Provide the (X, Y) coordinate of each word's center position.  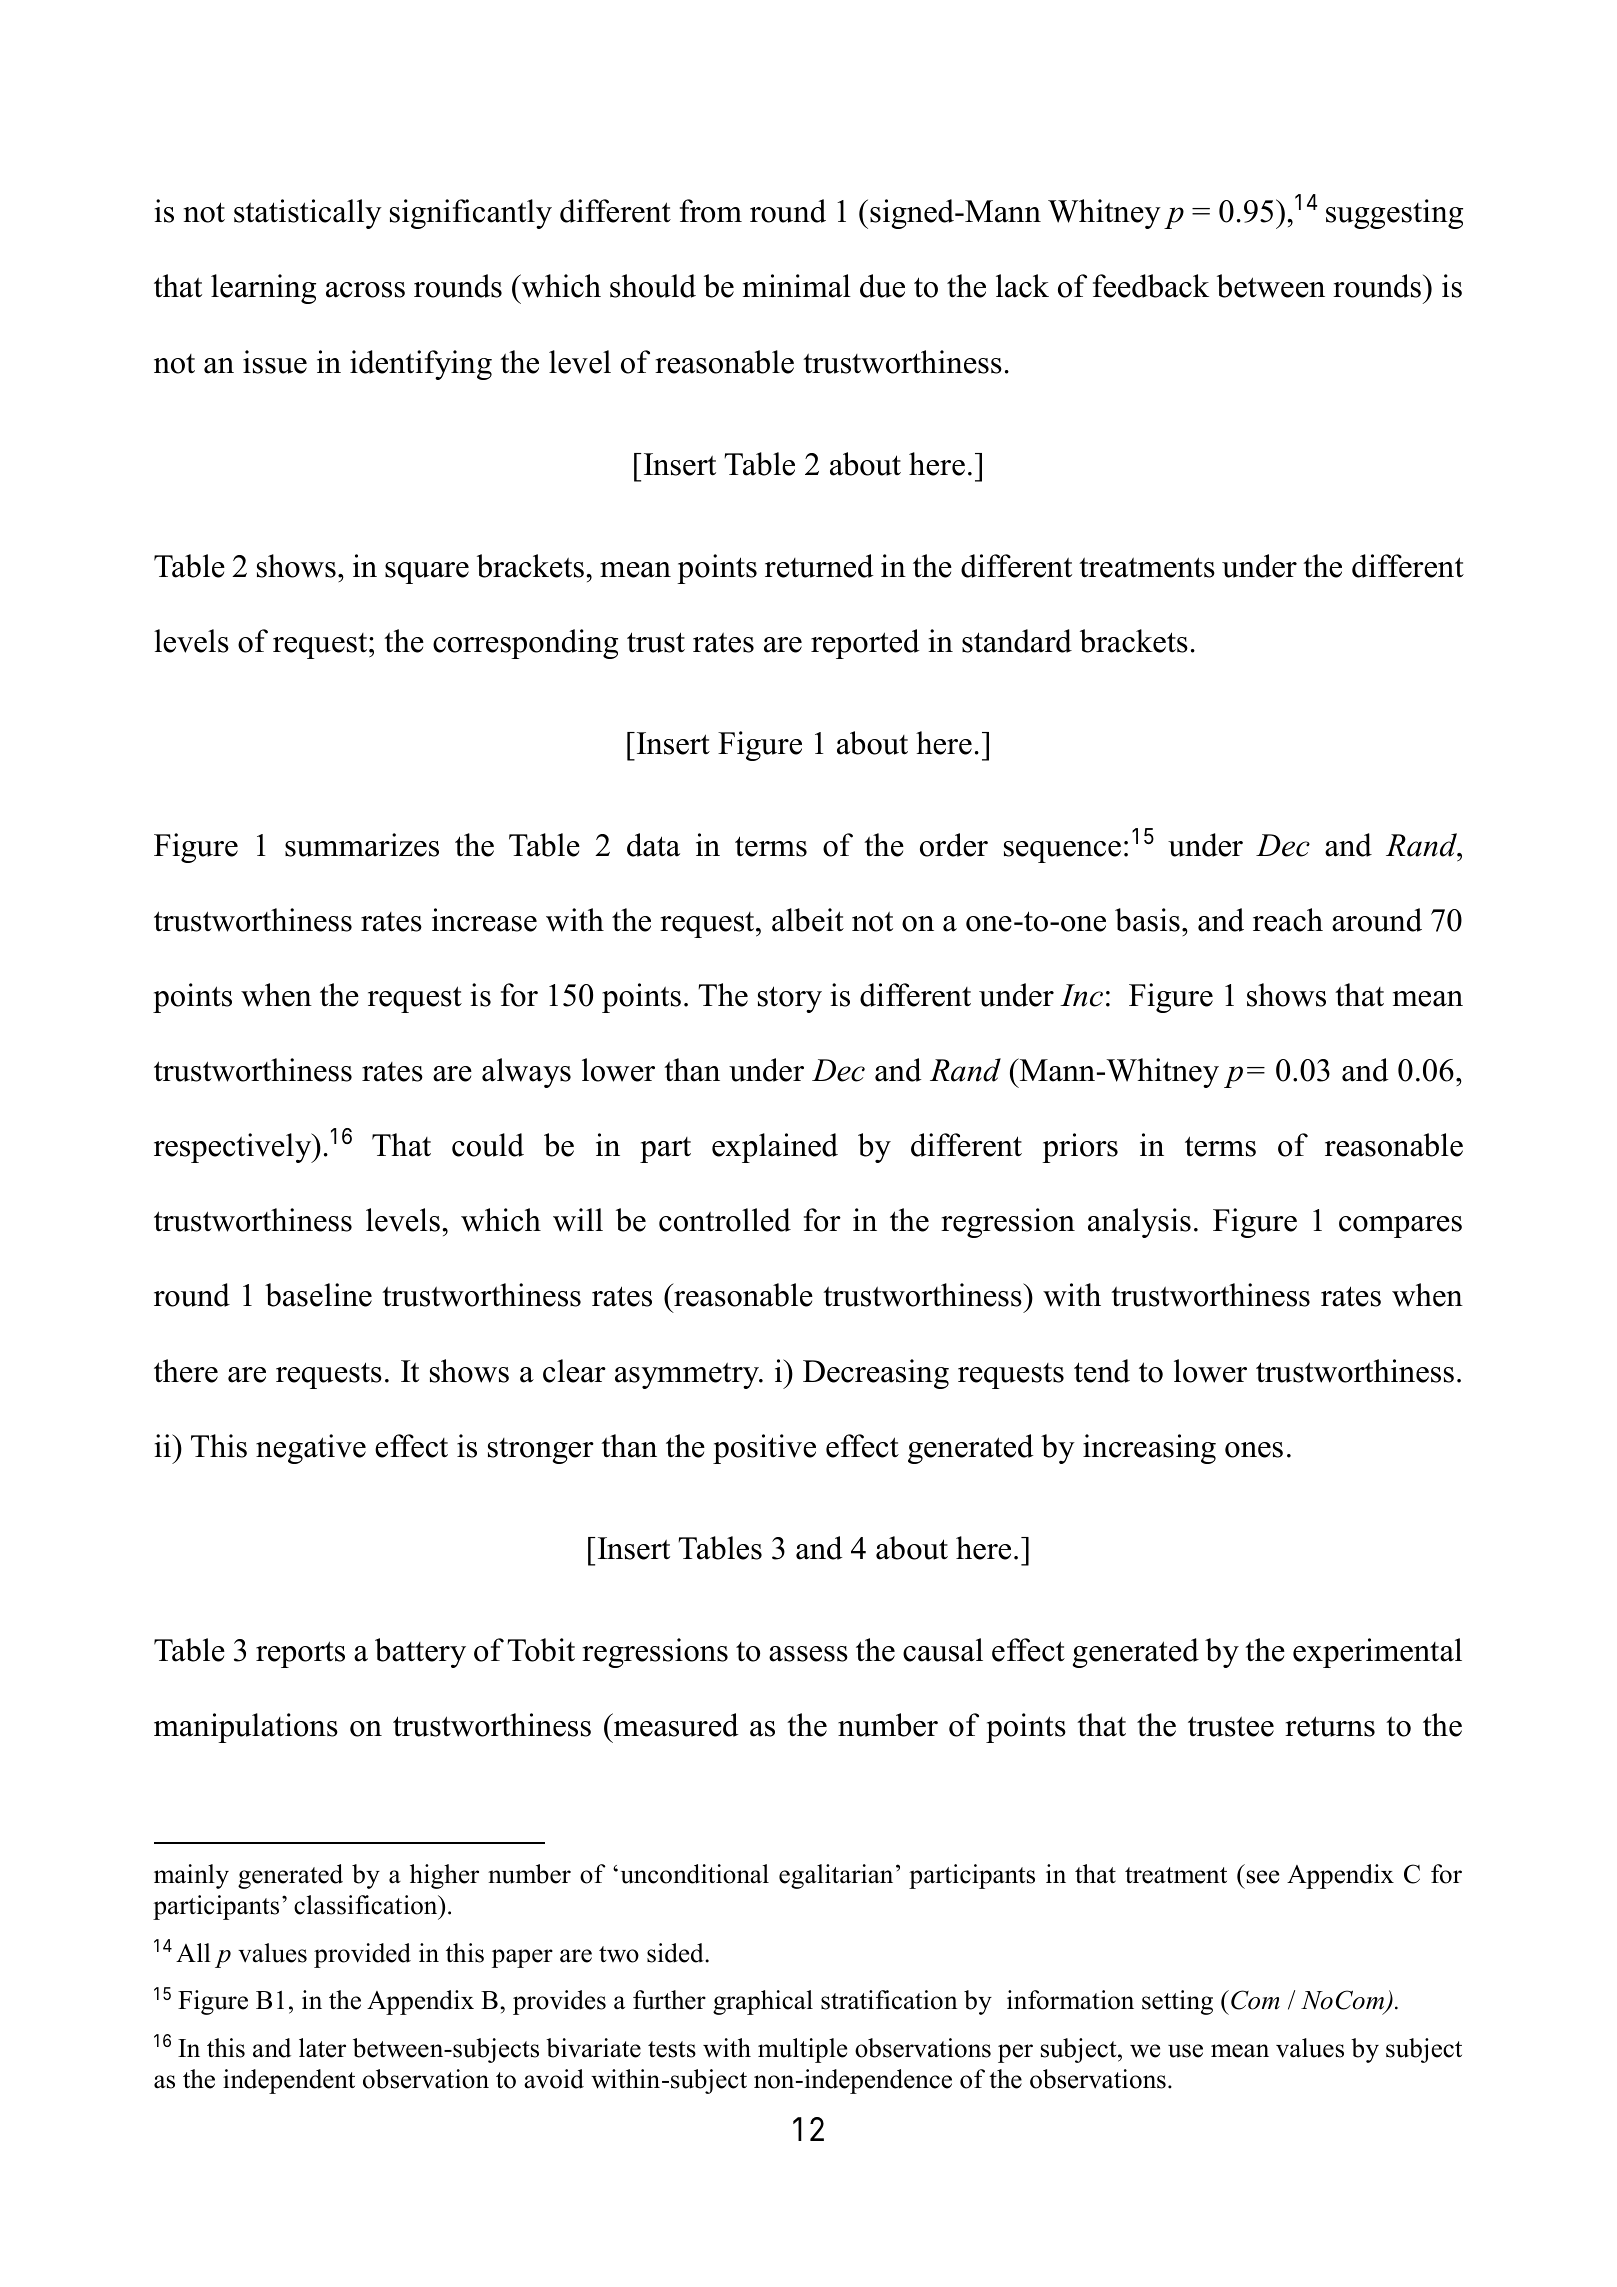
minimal (797, 286)
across (365, 290)
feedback (1151, 286)
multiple (802, 2050)
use (1185, 2051)
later (322, 2048)
